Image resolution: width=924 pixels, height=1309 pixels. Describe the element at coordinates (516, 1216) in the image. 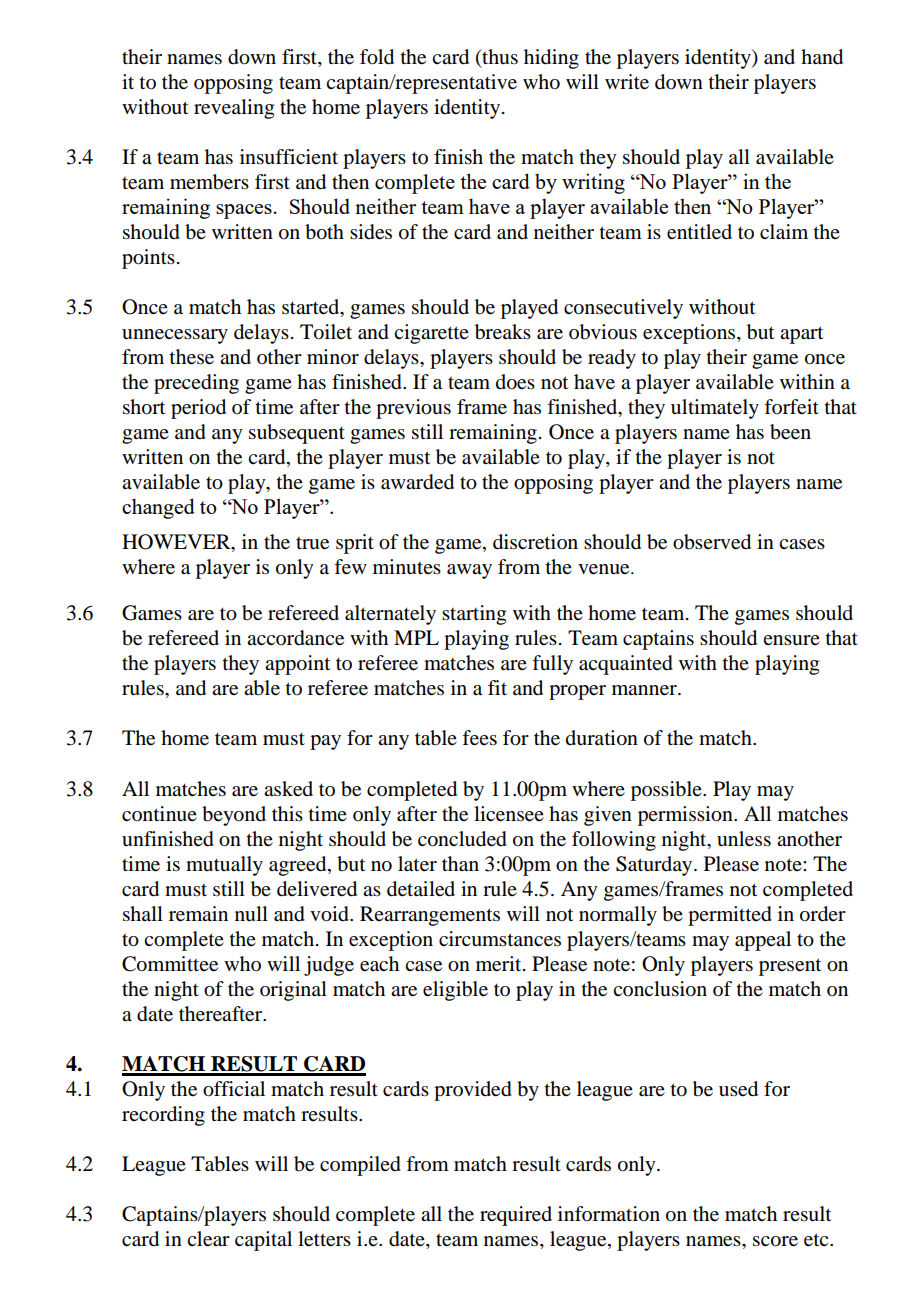

I see `required` at that location.
